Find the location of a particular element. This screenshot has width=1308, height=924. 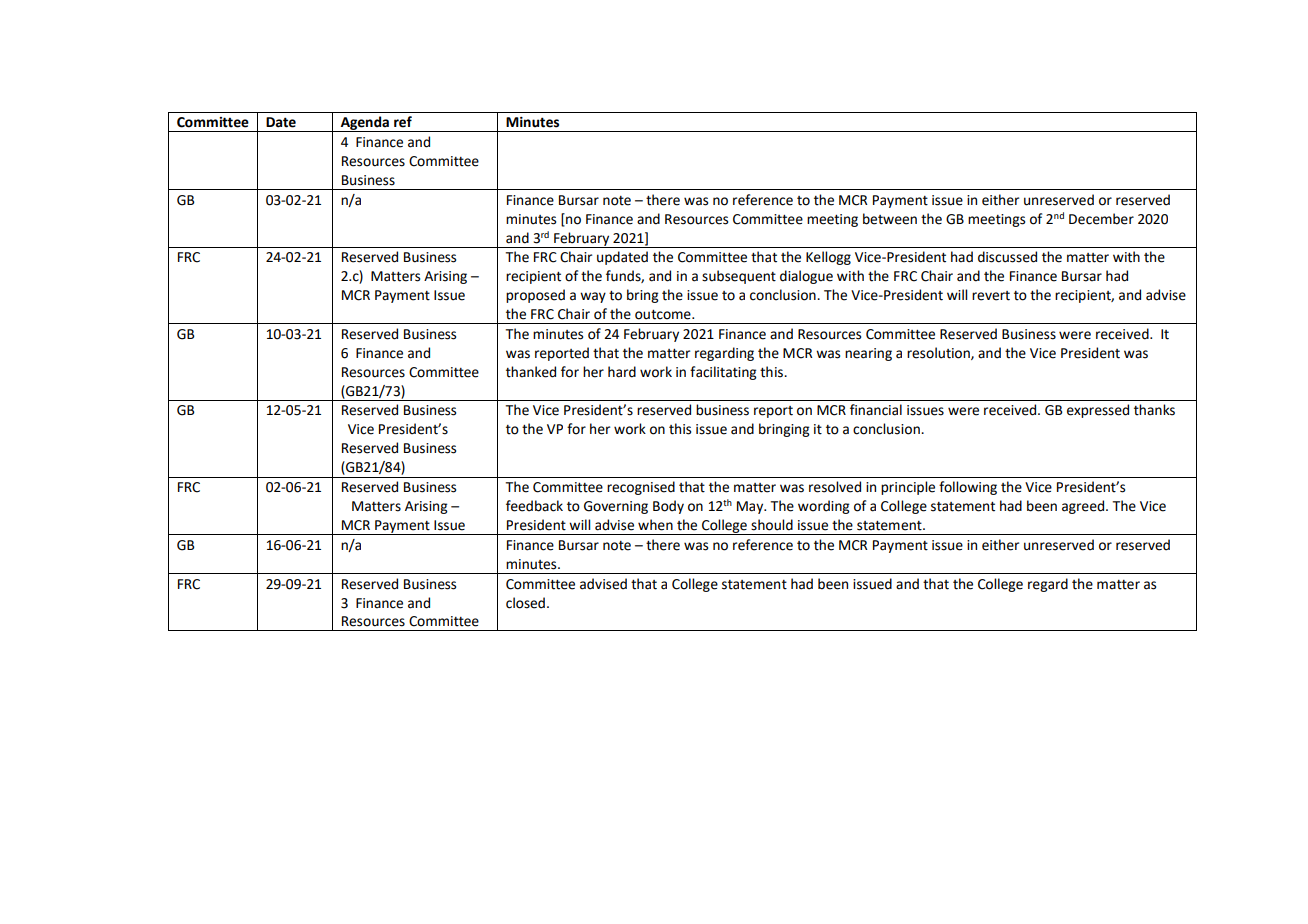

closed is located at coordinates (525, 603).
